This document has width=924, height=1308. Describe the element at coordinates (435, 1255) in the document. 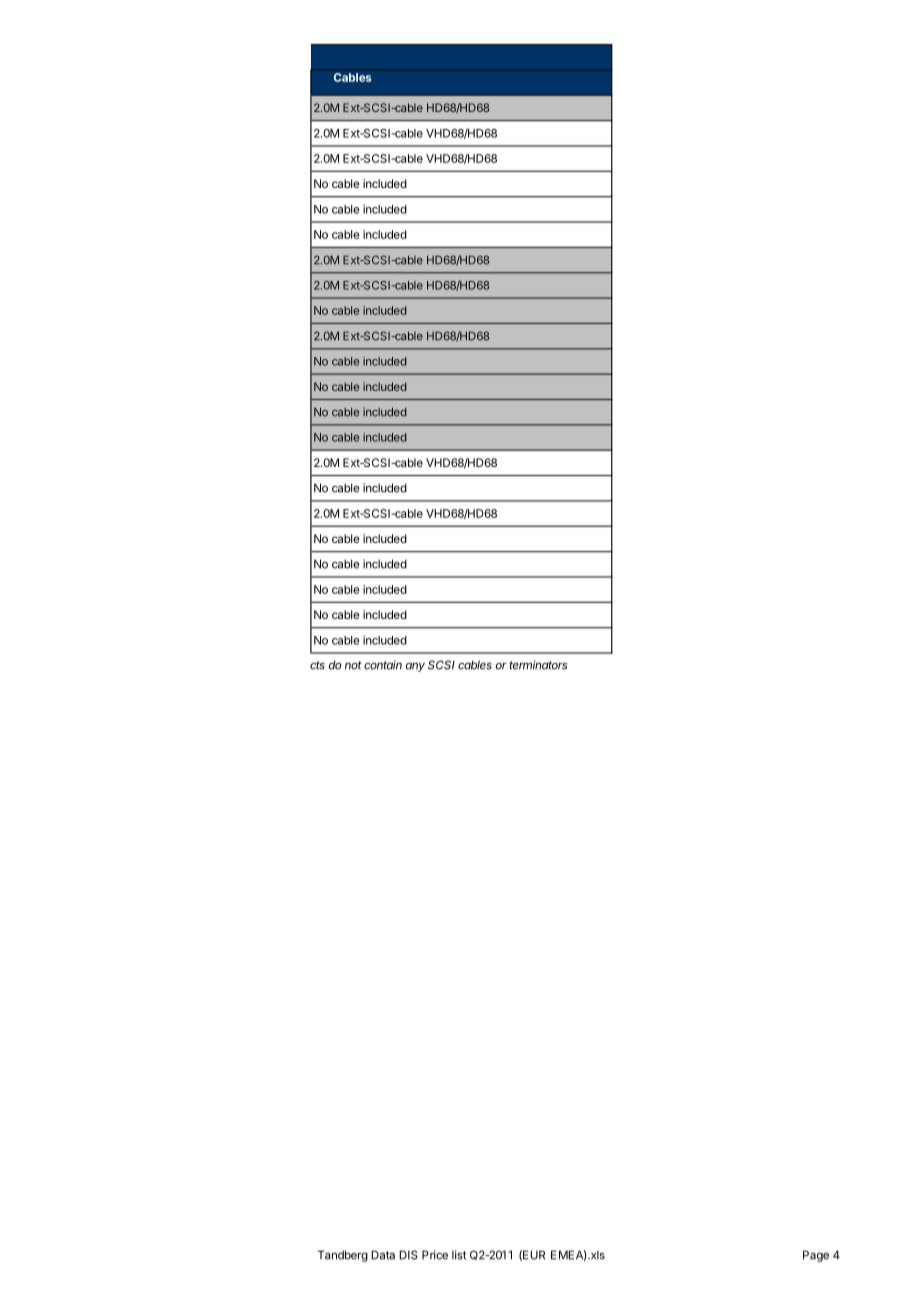

I see `Price` at that location.
